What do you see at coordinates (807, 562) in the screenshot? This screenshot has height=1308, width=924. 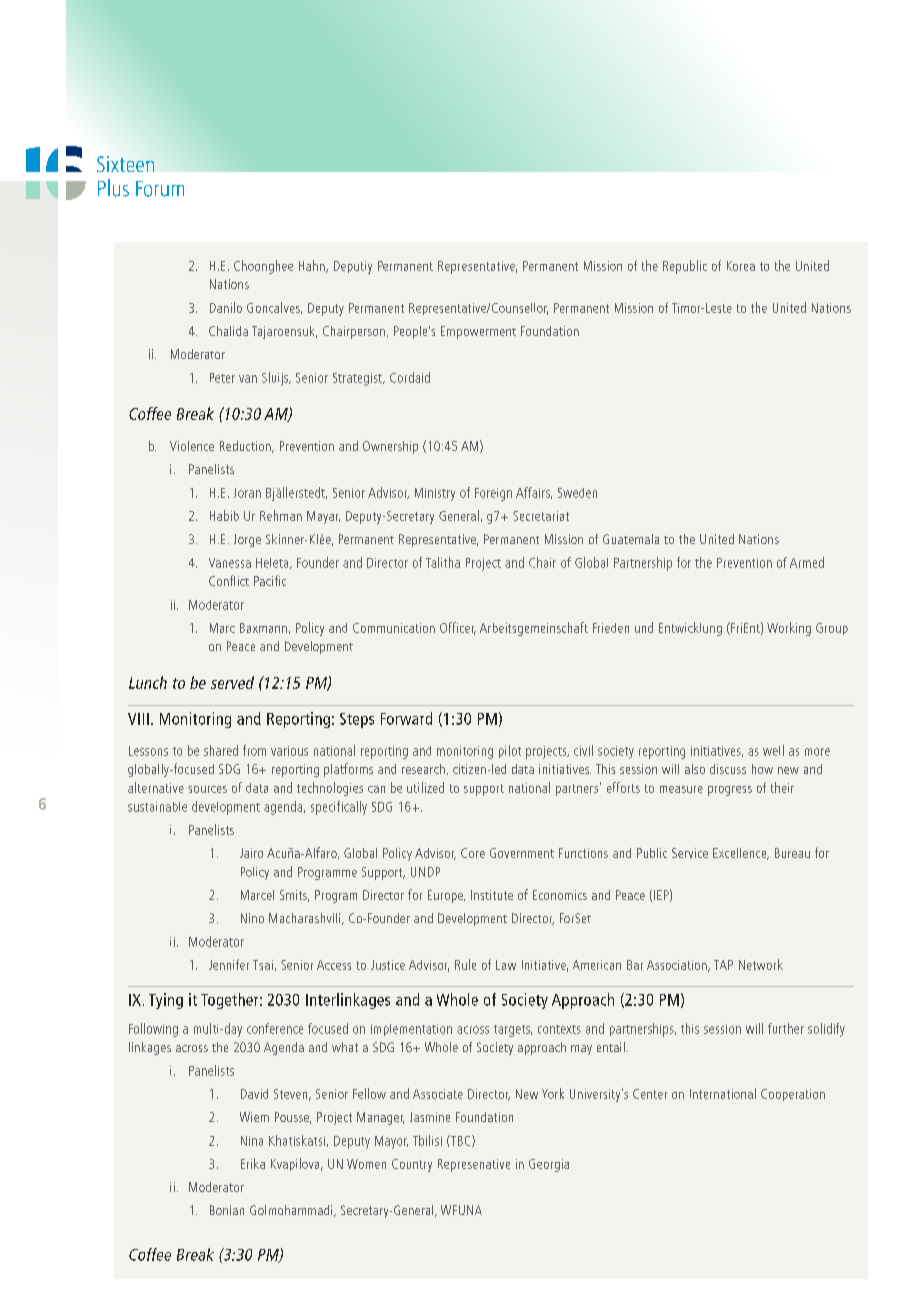 I see `Armed` at bounding box center [807, 562].
